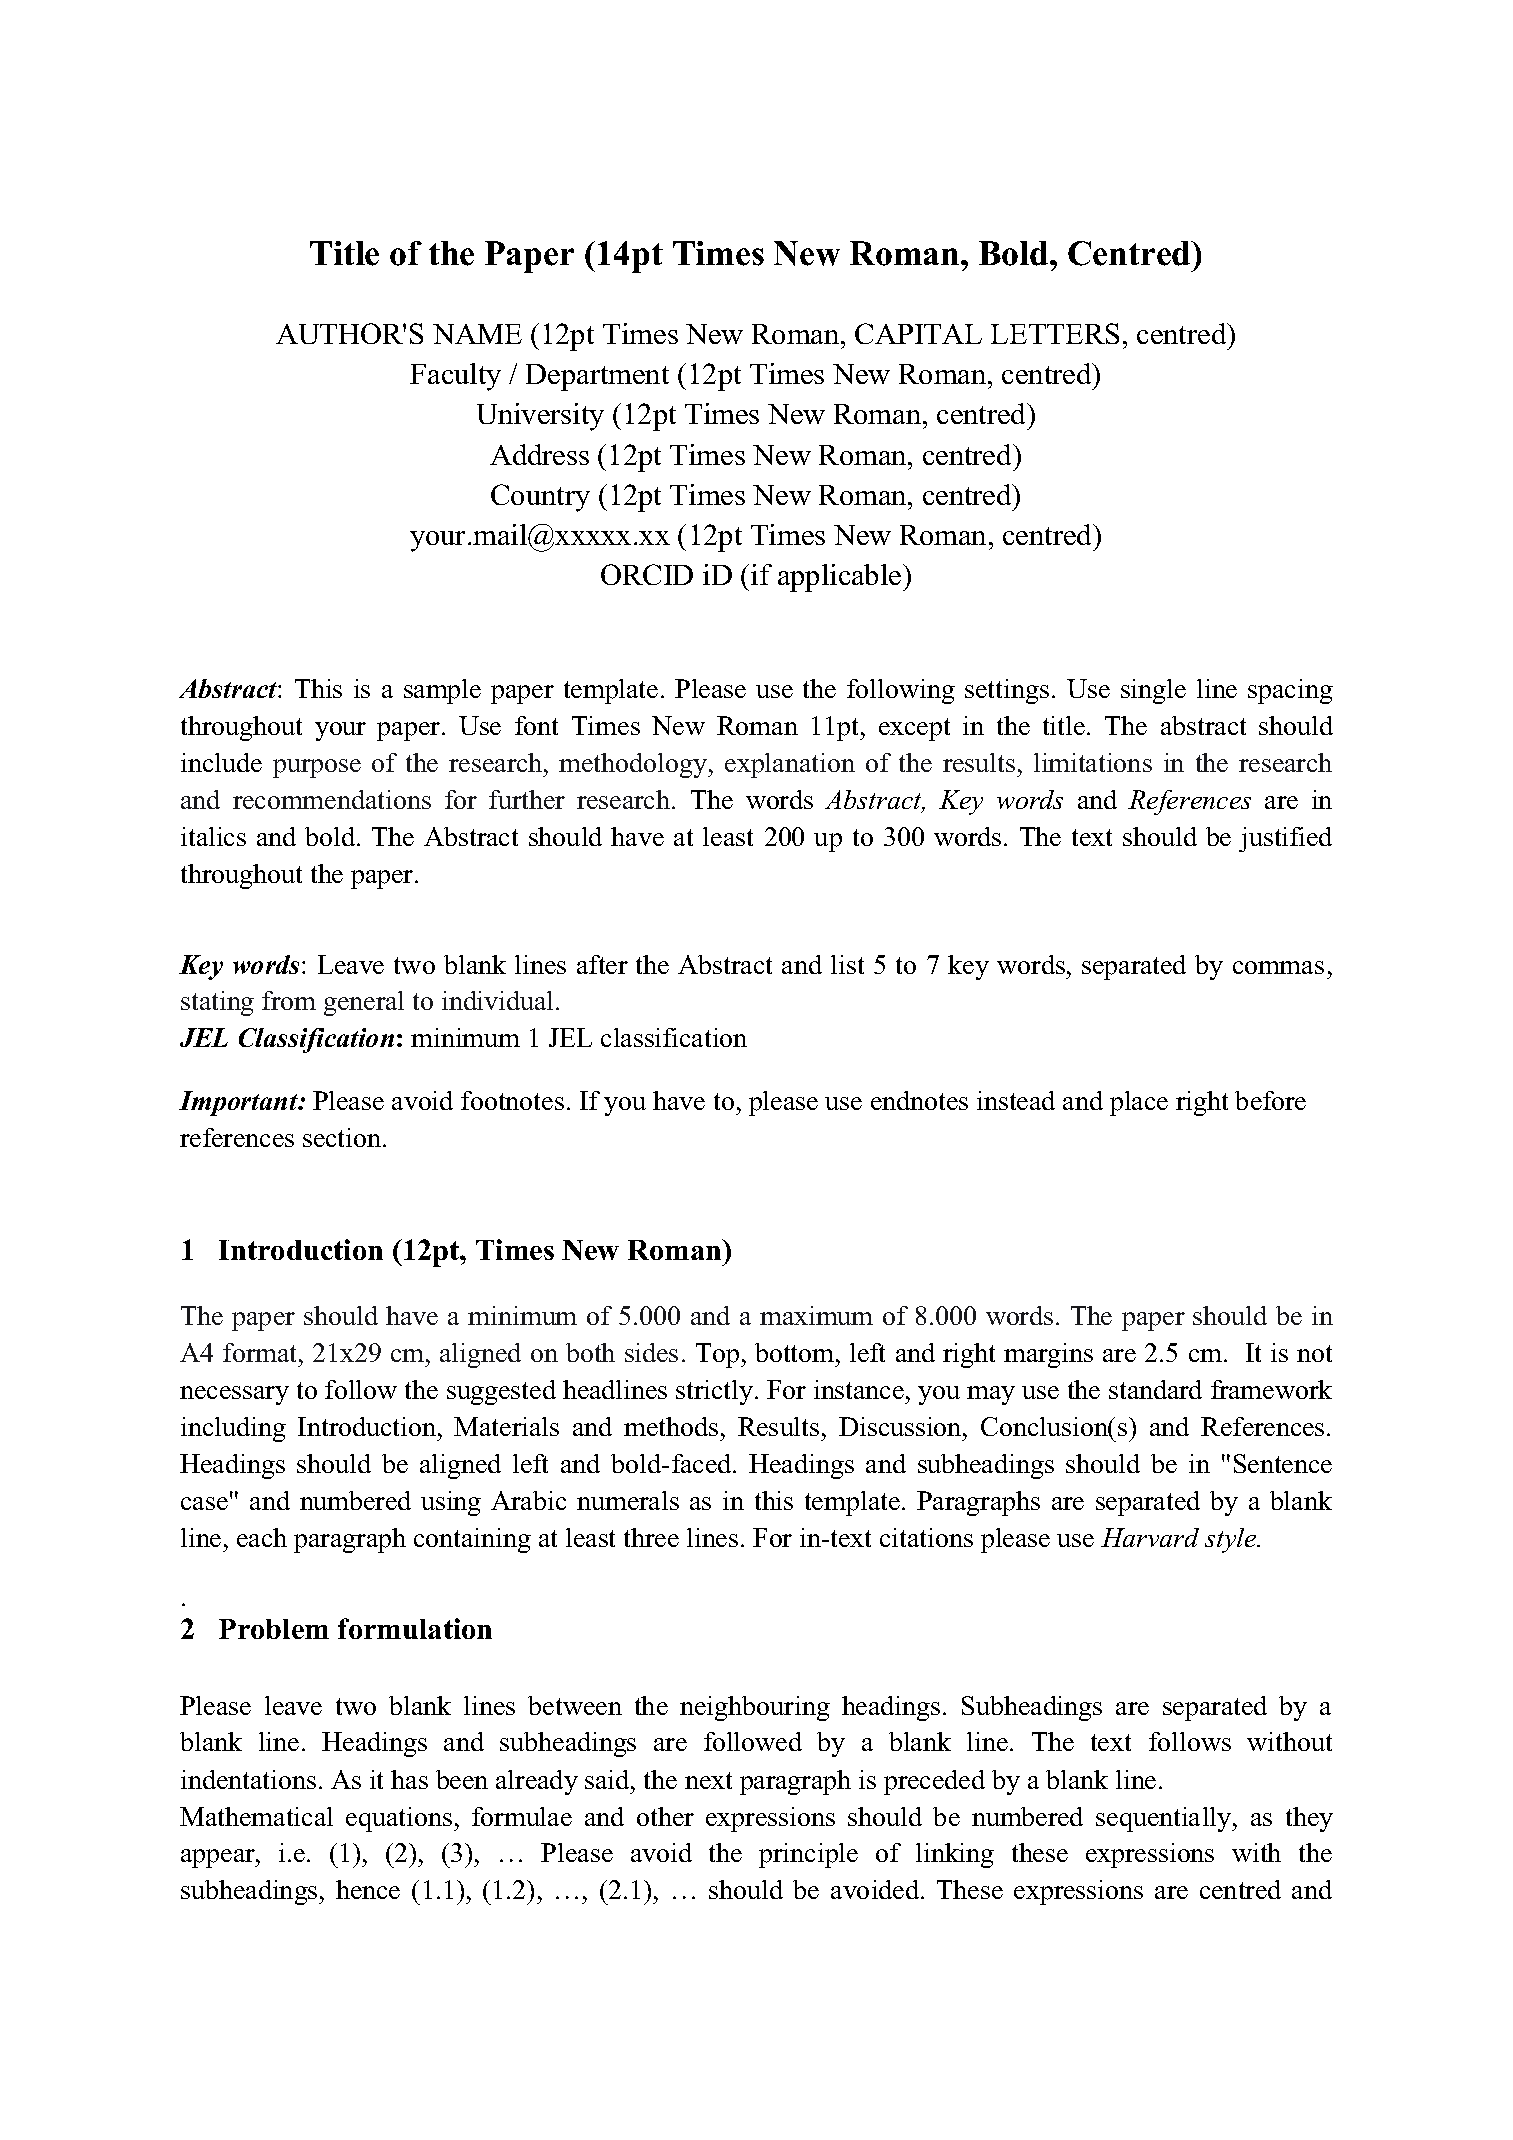 The image size is (1513, 2140). I want to click on equations, so click(400, 1819).
